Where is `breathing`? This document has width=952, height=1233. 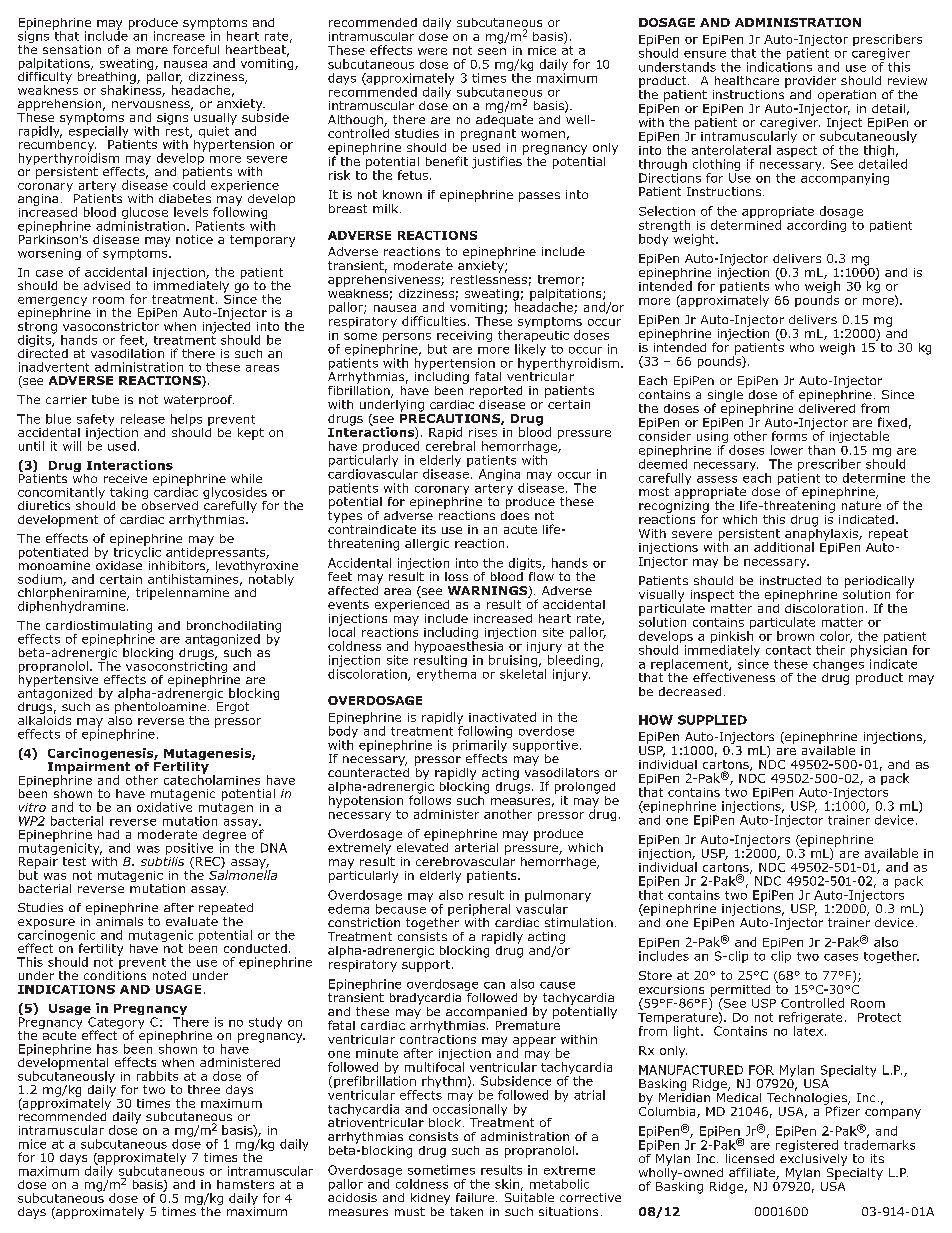
breathing is located at coordinates (108, 77).
